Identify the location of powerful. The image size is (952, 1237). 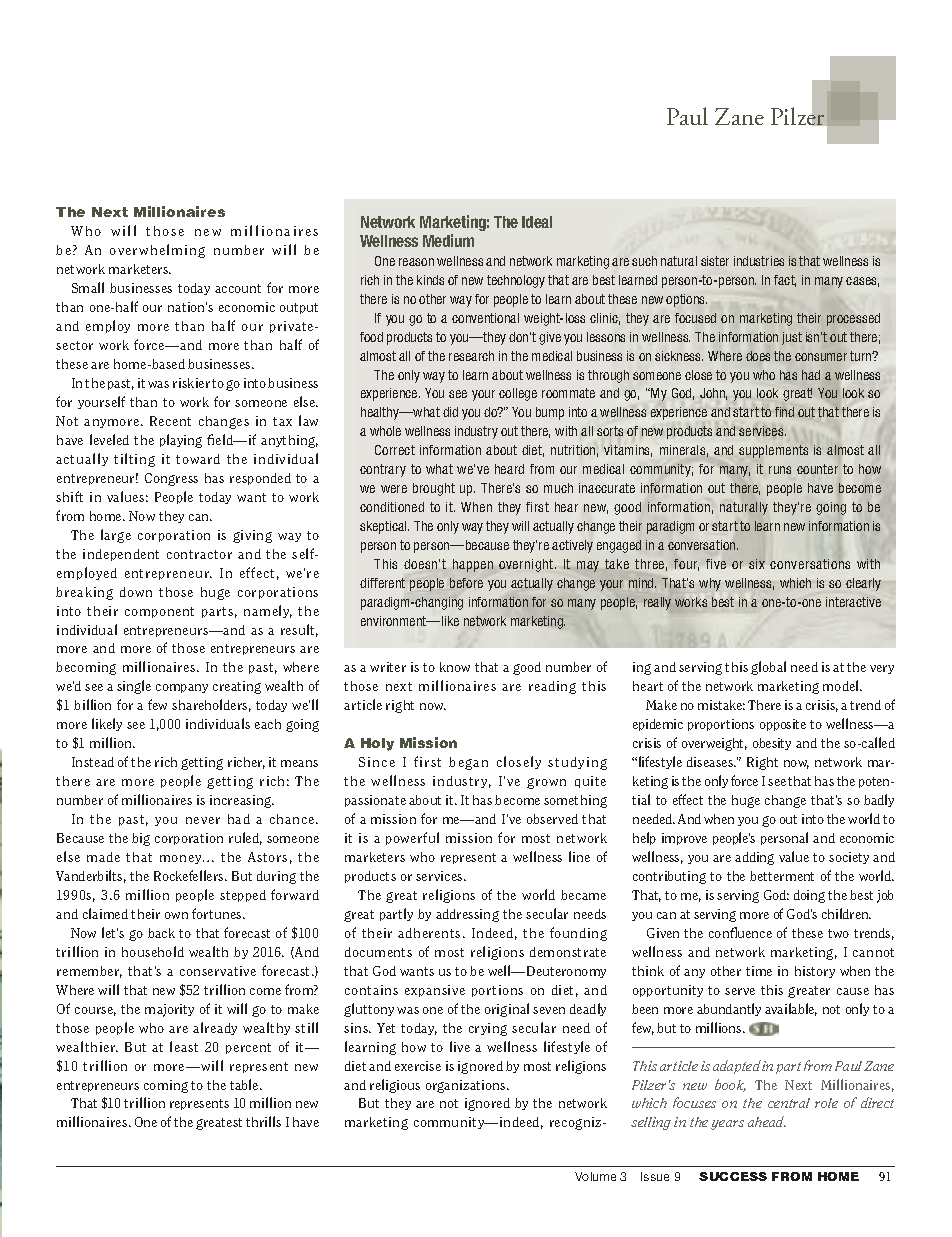
(412, 838).
